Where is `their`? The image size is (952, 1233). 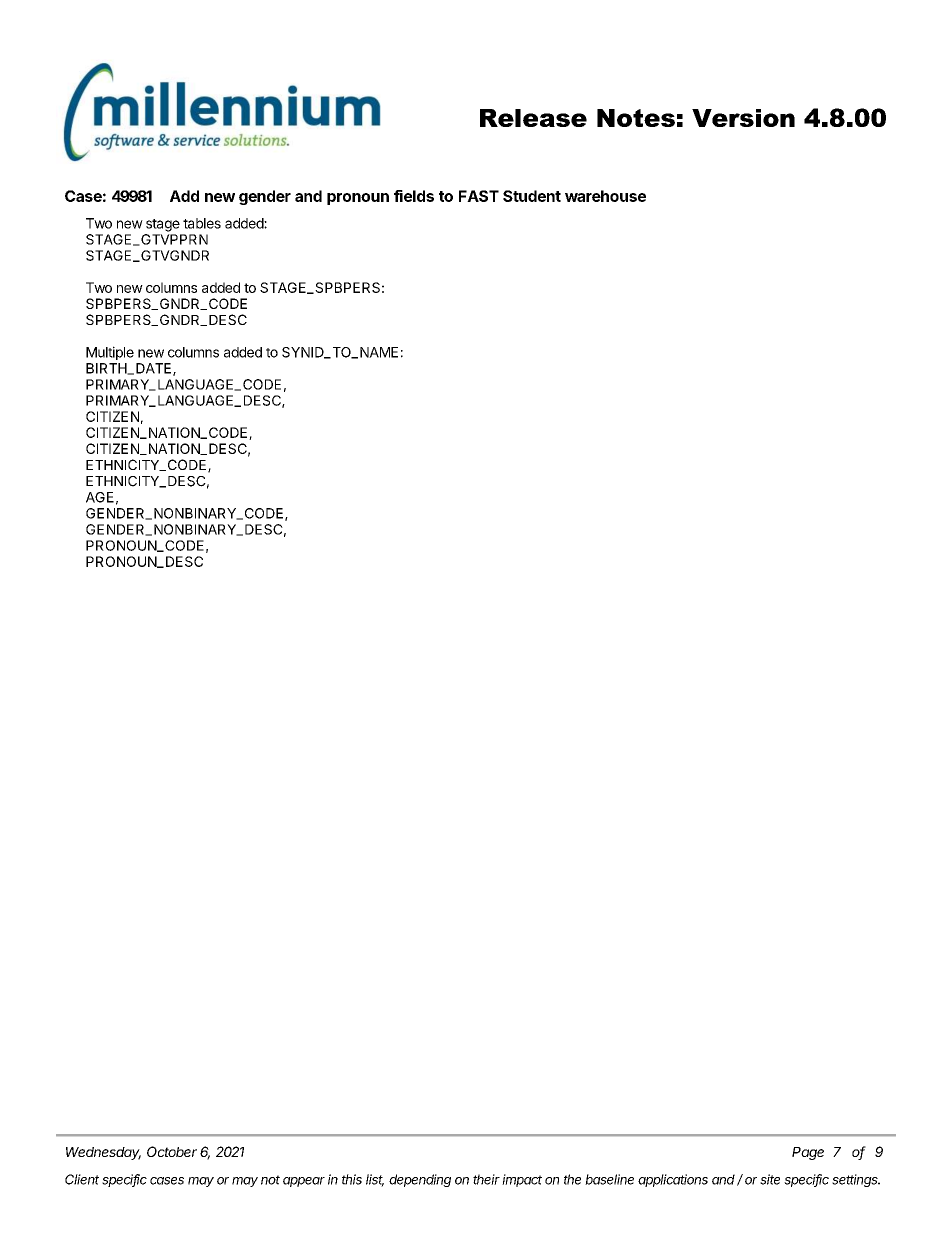 their is located at coordinates (486, 1179).
